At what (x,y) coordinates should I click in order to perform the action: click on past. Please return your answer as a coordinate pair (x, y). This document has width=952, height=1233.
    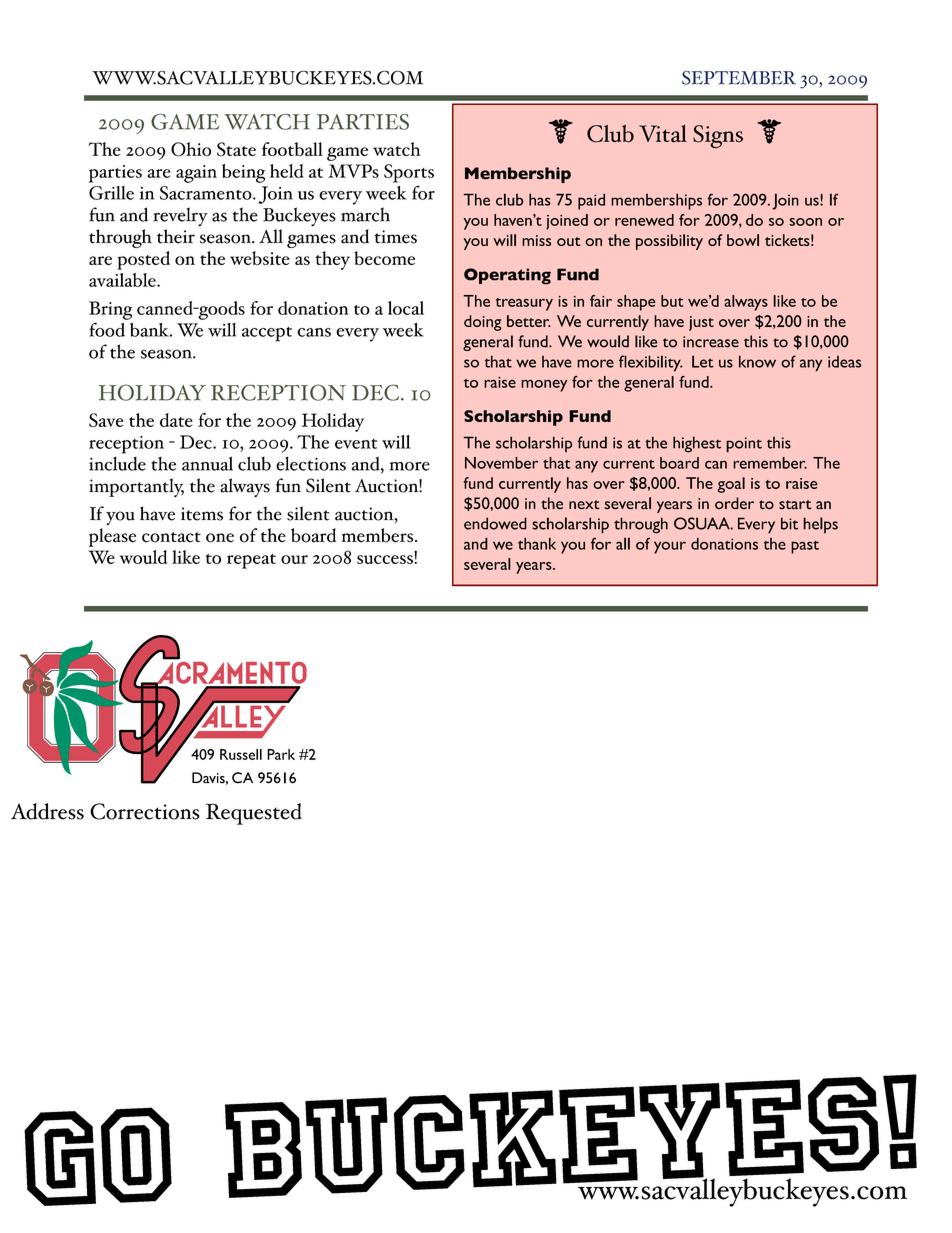
    Looking at the image, I should click on (805, 547).
